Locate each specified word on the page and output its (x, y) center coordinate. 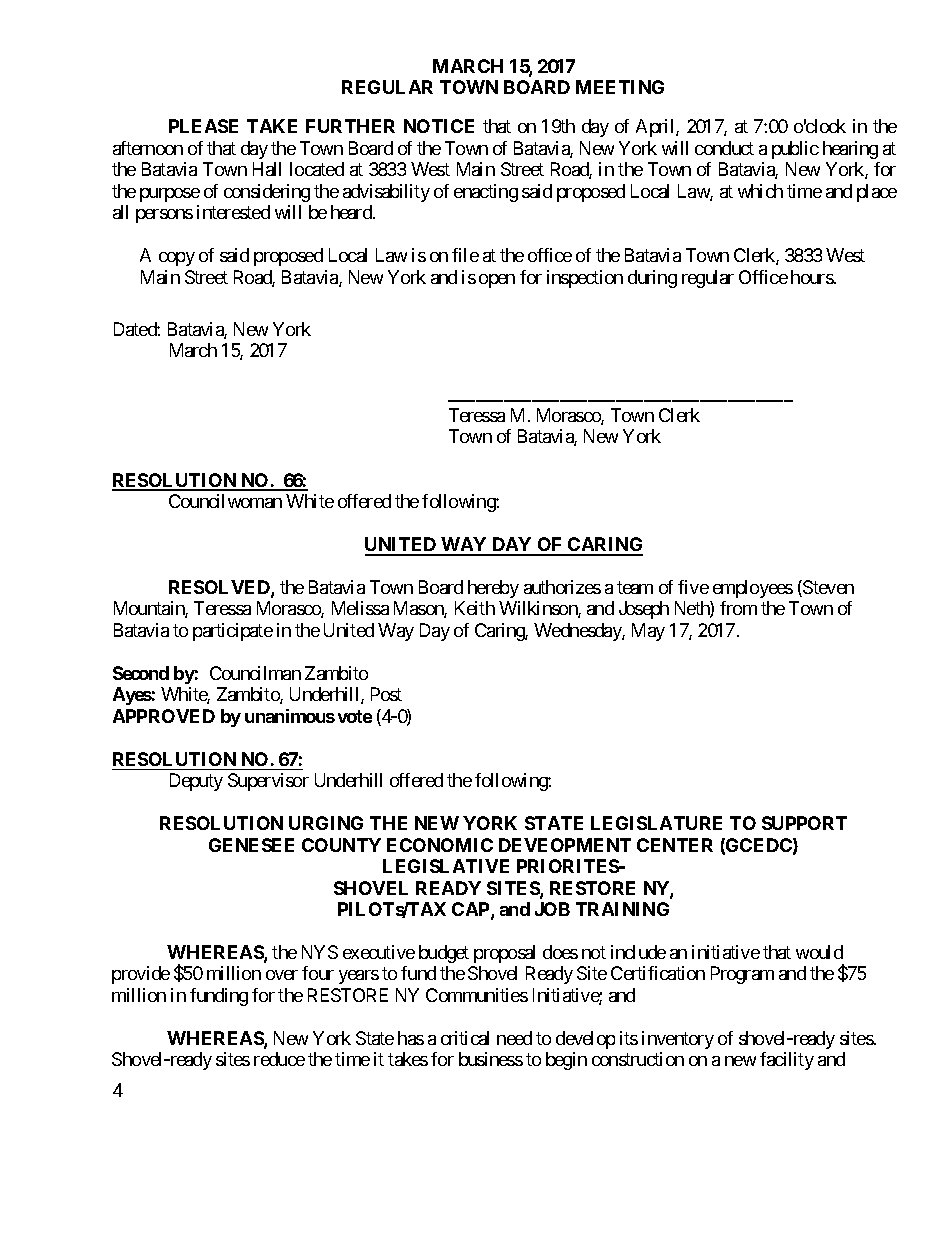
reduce (279, 1059)
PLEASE (203, 126)
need (514, 1038)
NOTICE (439, 126)
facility (787, 1061)
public (795, 150)
